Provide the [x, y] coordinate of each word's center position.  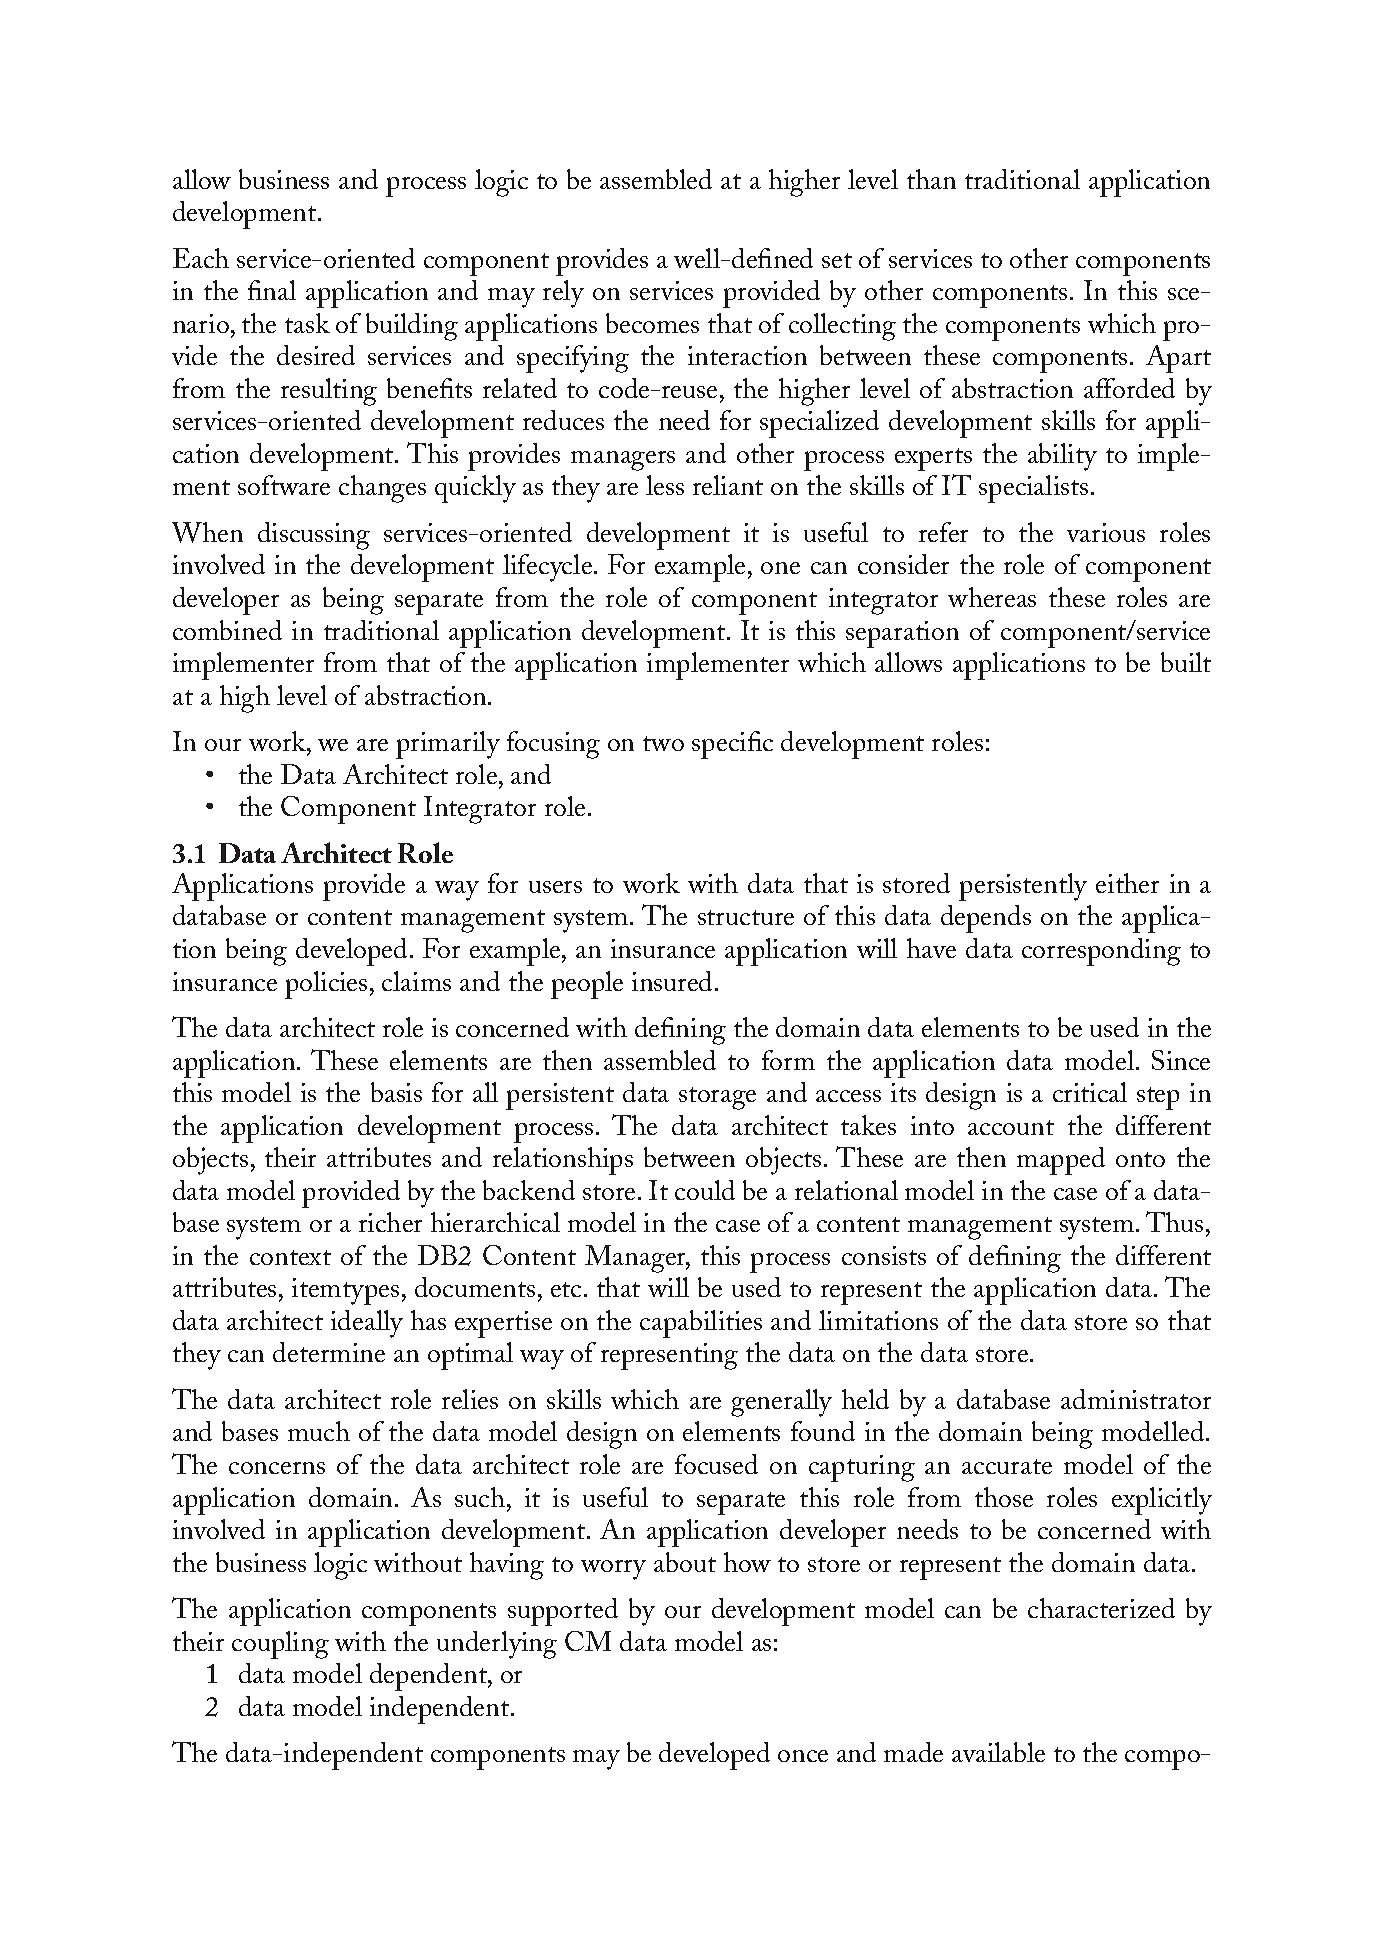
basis [396, 1092]
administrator [1136, 1399]
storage [717, 1098]
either [1127, 883]
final [272, 290]
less [665, 485]
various [1106, 532]
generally [781, 1403]
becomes [652, 323]
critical [1090, 1092]
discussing [314, 536]
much [319, 1431]
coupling [280, 1645]
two [663, 743]
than [931, 179]
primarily [448, 745]
